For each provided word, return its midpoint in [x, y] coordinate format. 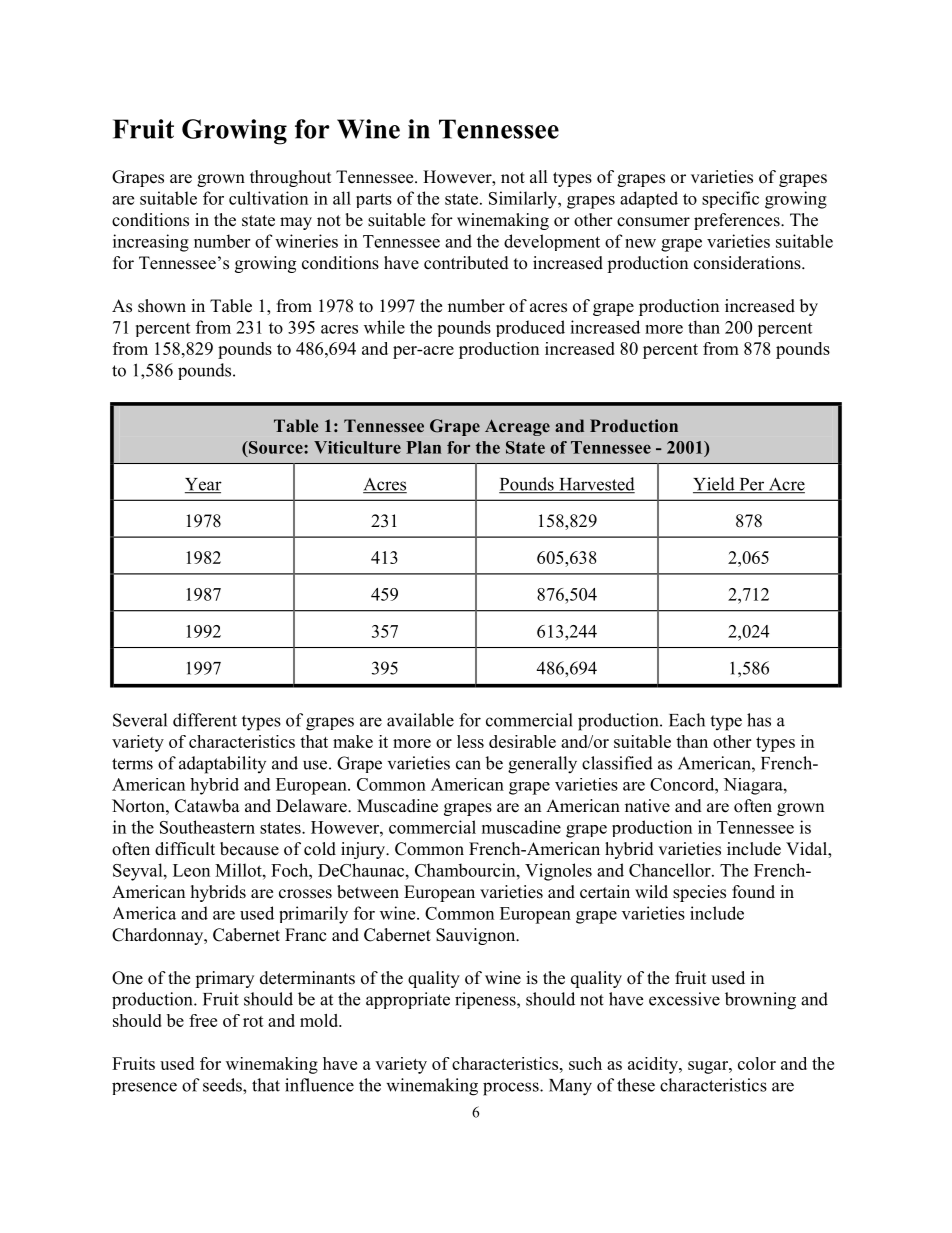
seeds [223, 1085]
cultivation [268, 198]
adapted [649, 199]
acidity [654, 1065]
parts [374, 200]
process [512, 1089]
